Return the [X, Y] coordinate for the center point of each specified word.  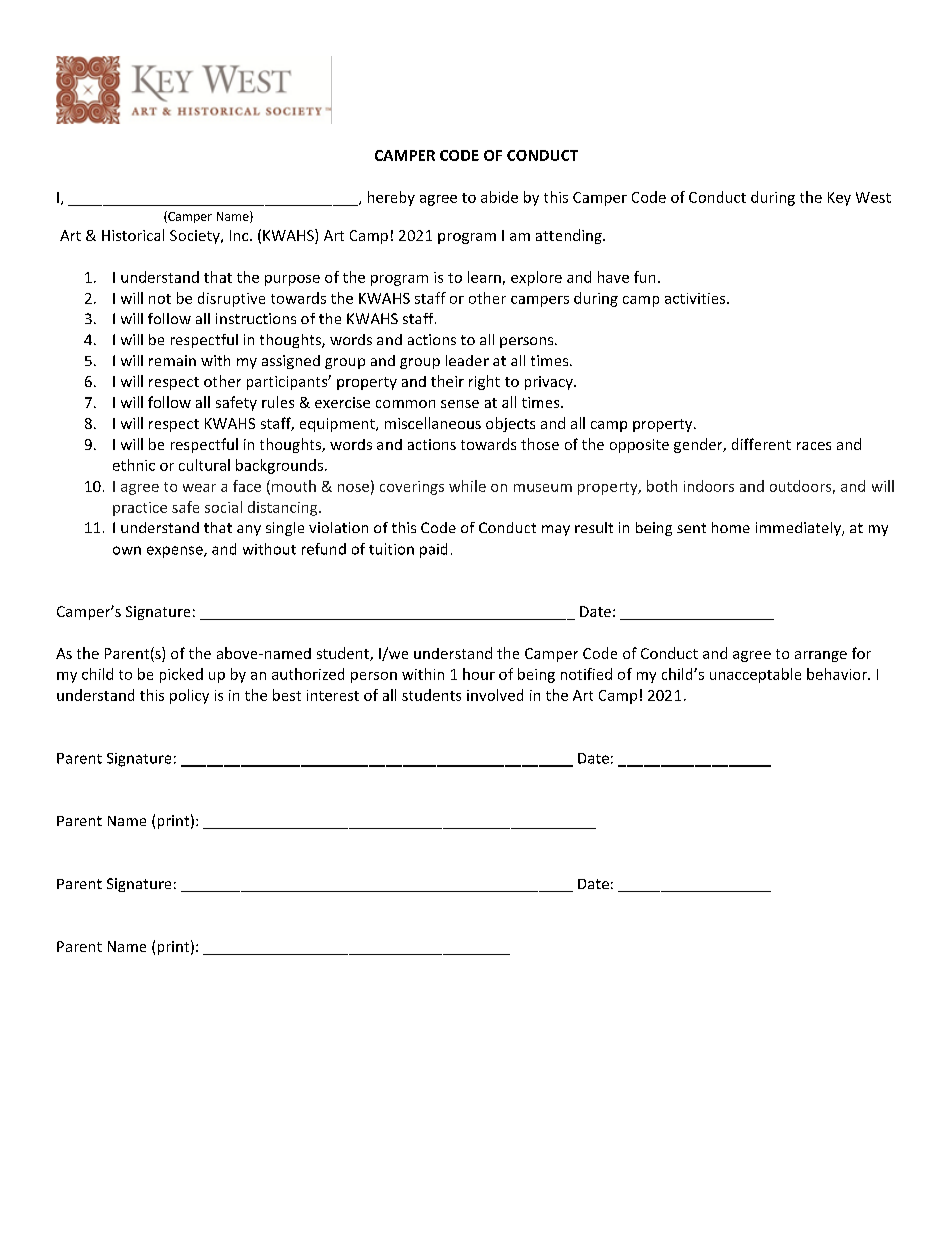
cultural [204, 465]
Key [839, 199]
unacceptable [755, 675]
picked [181, 675]
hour [479, 674]
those [540, 444]
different [761, 444]
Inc [240, 235]
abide [499, 197]
